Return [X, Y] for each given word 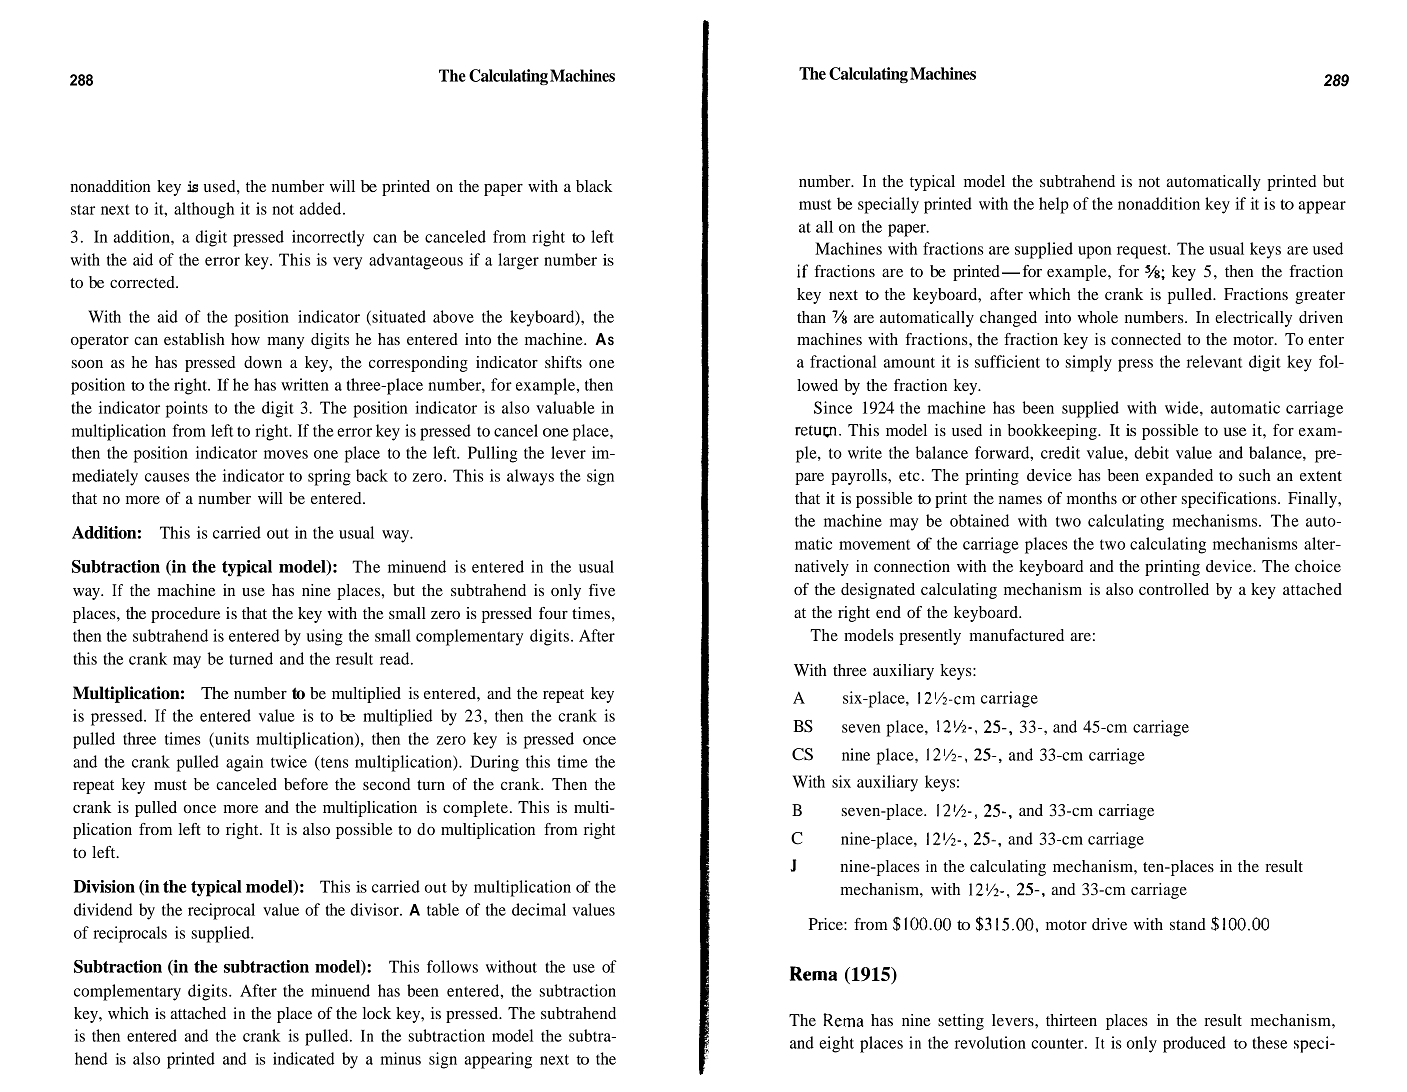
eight [836, 1044]
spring [329, 477]
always [530, 477]
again [244, 763]
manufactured [1016, 635]
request [1143, 251]
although [204, 210]
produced [1194, 1044]
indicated [303, 1058]
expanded [1179, 477]
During [494, 763]
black [594, 186]
